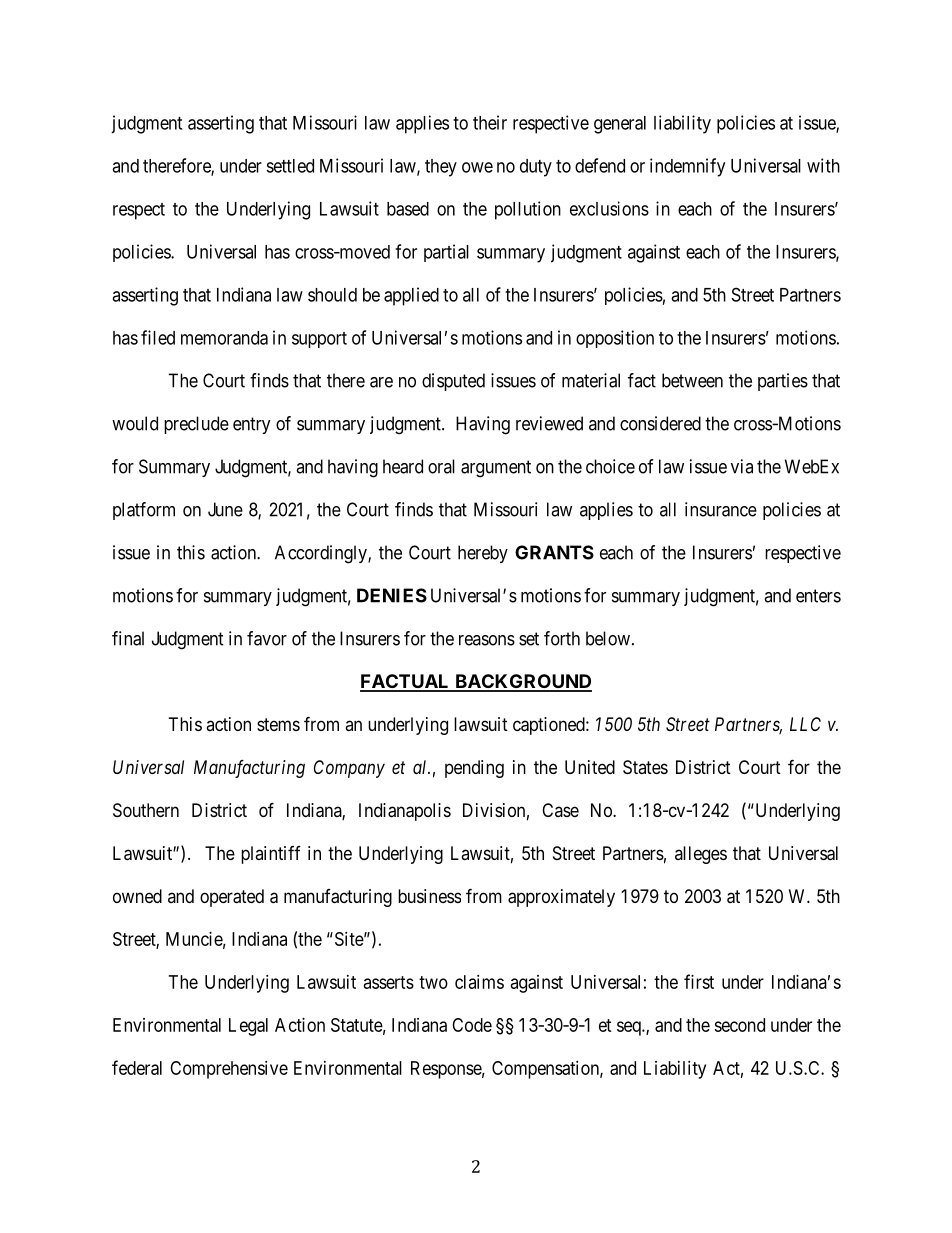  What do you see at coordinates (248, 1027) in the document?
I see `Legal` at bounding box center [248, 1027].
